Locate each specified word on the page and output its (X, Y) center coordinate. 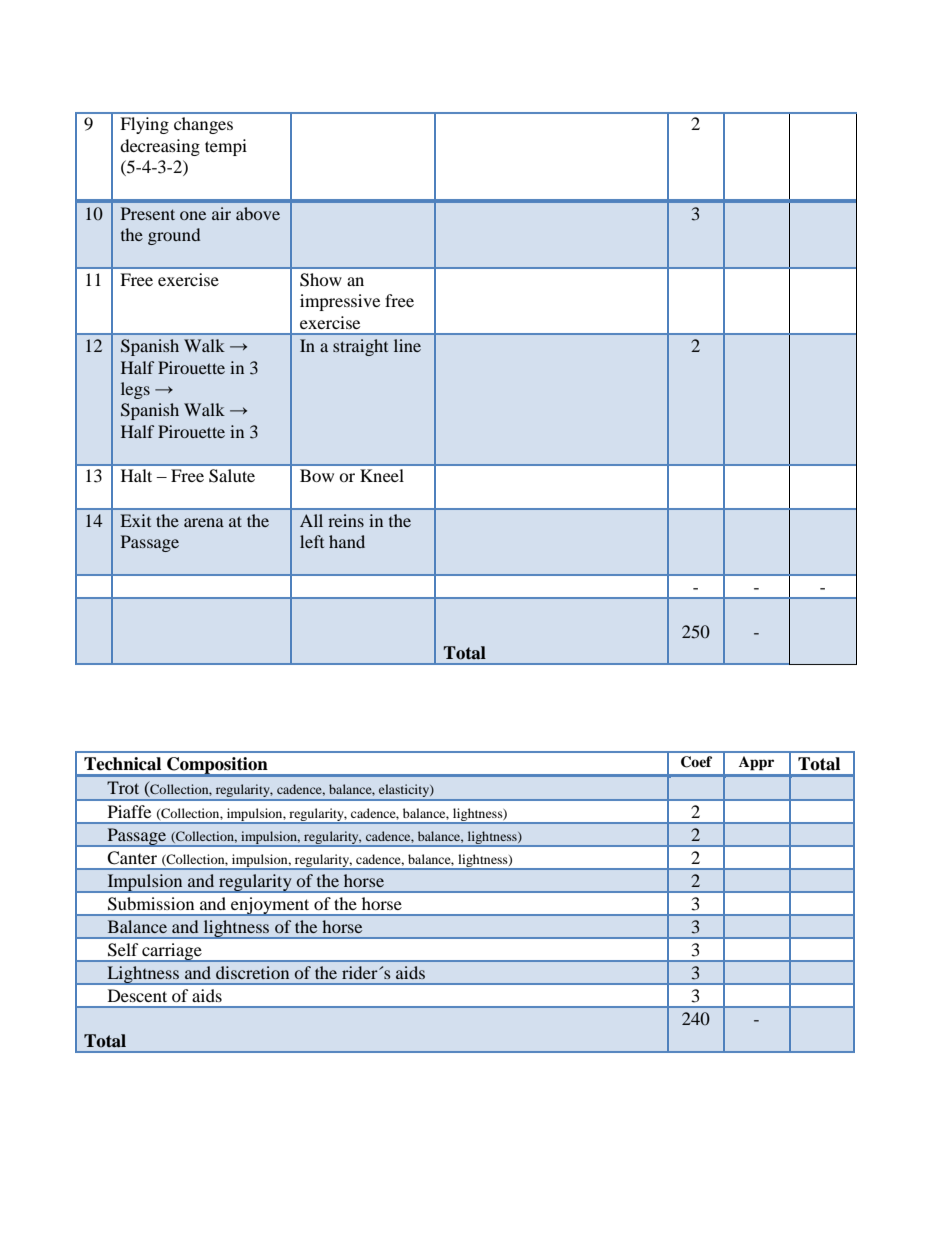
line (407, 345)
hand (347, 541)
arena (204, 522)
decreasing (160, 147)
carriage (172, 952)
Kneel (382, 475)
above (258, 213)
